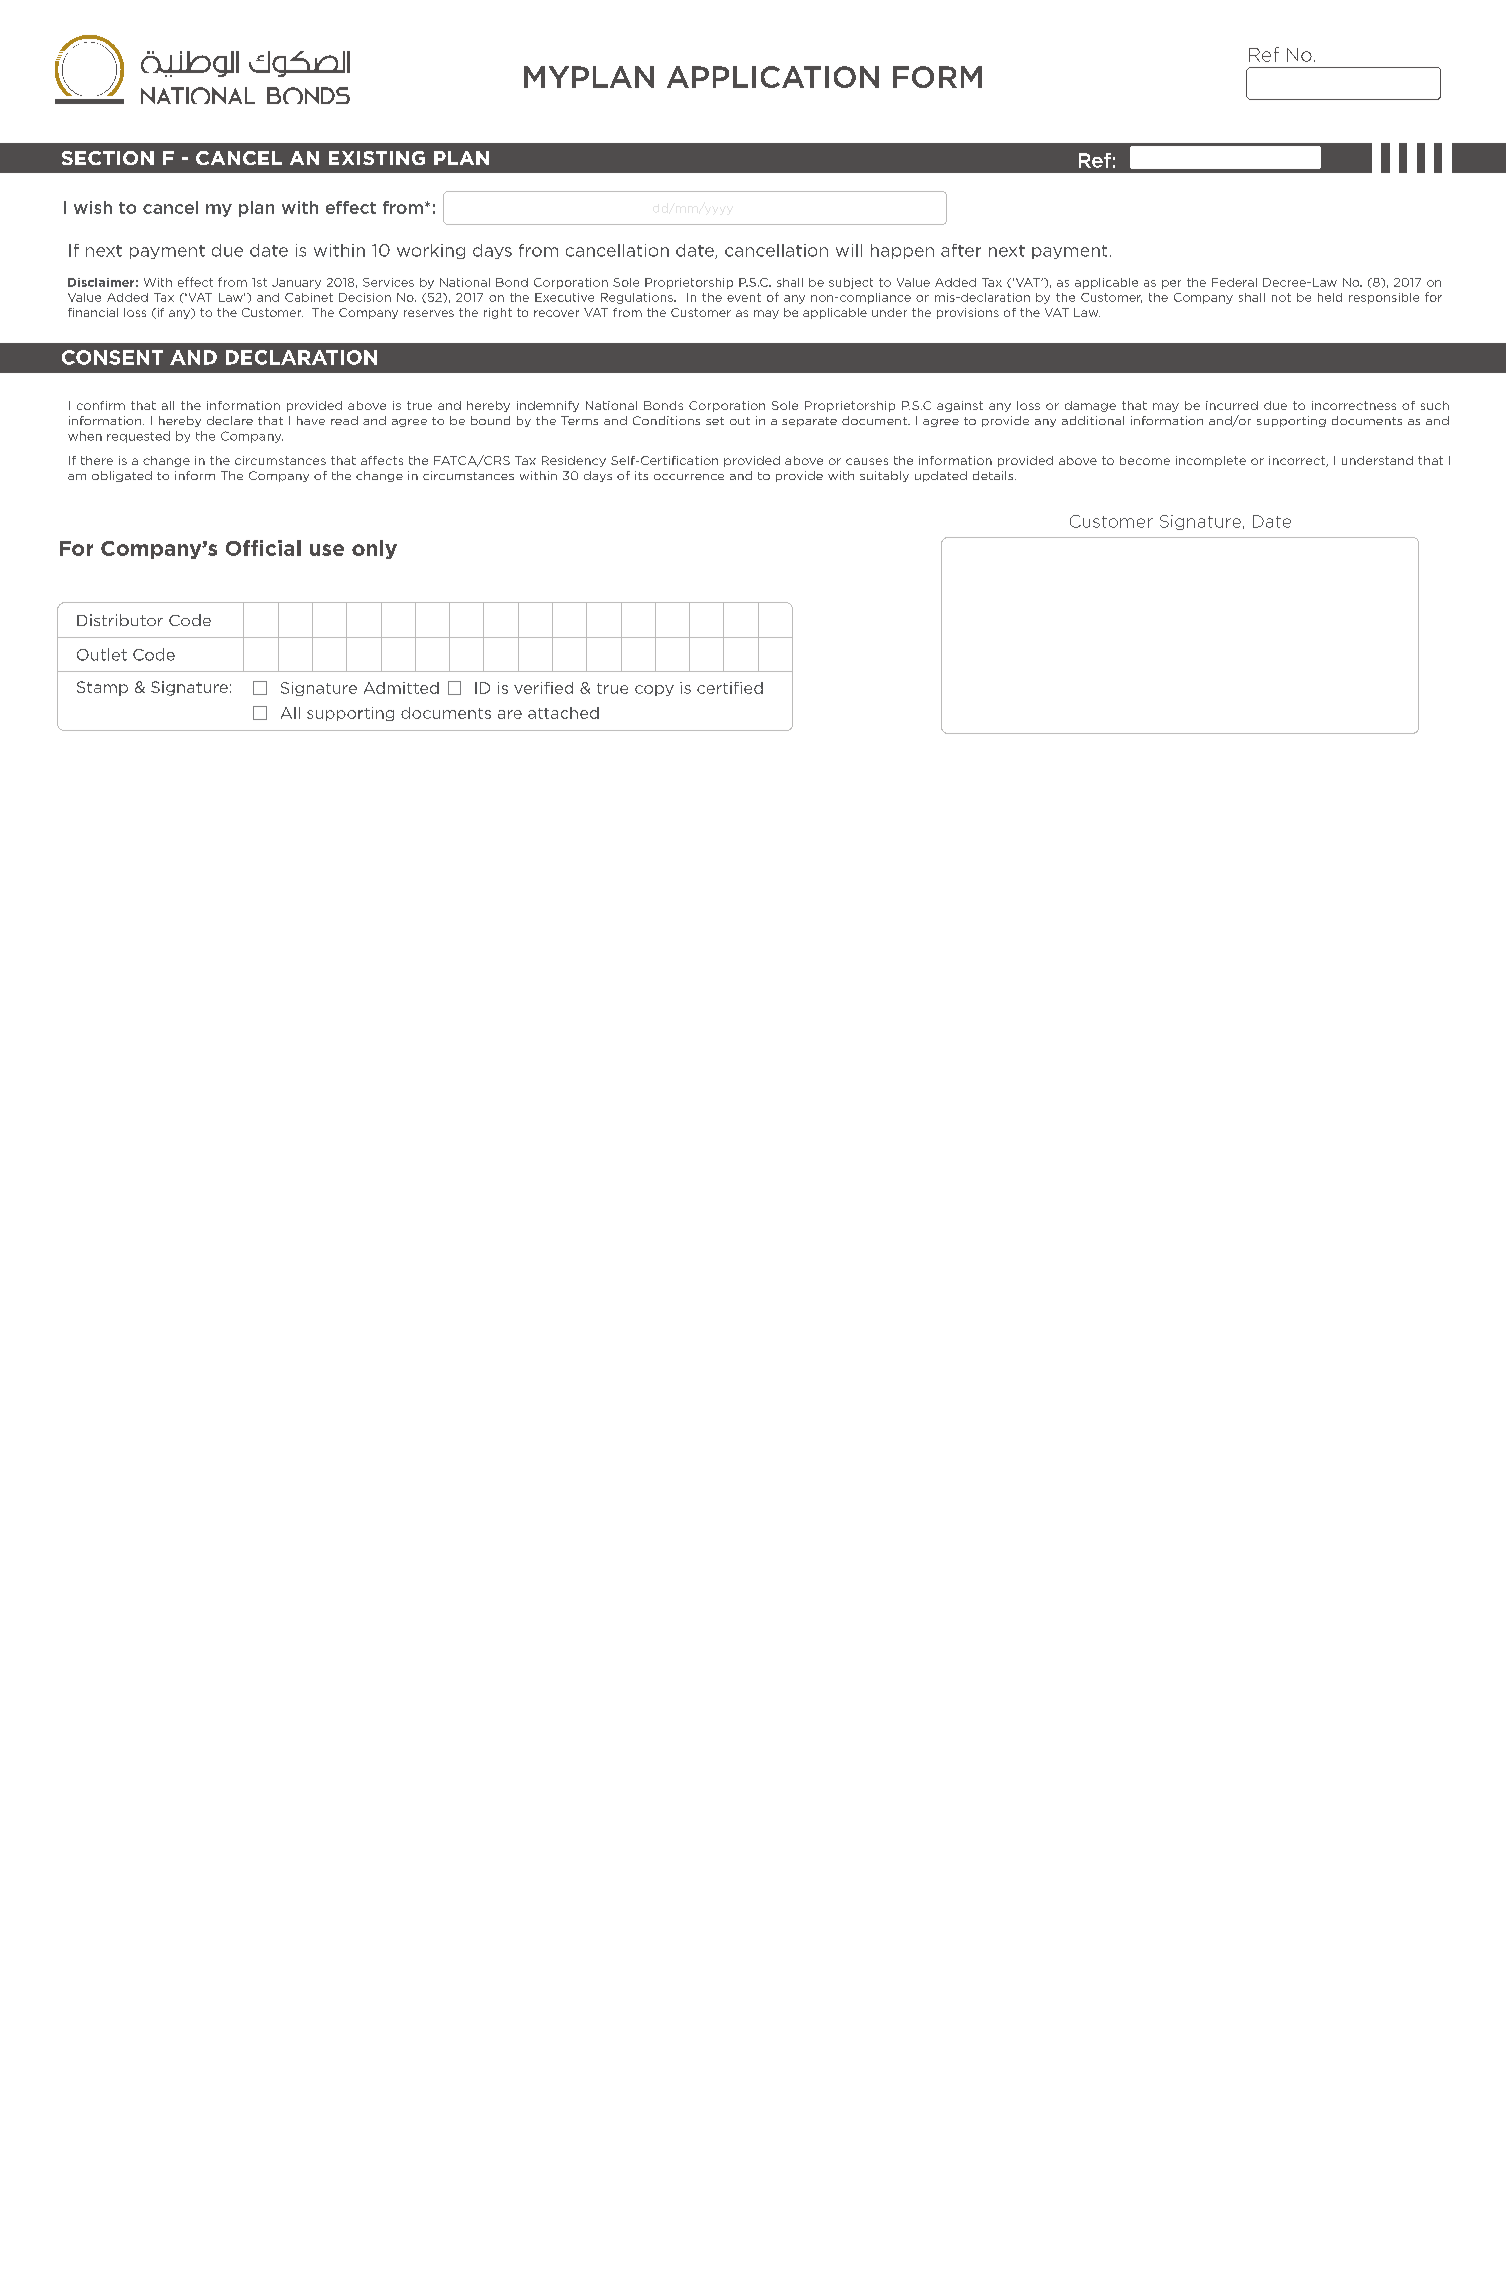 The height and width of the screenshot is (2295, 1506). I want to click on Stamp, so click(102, 688).
